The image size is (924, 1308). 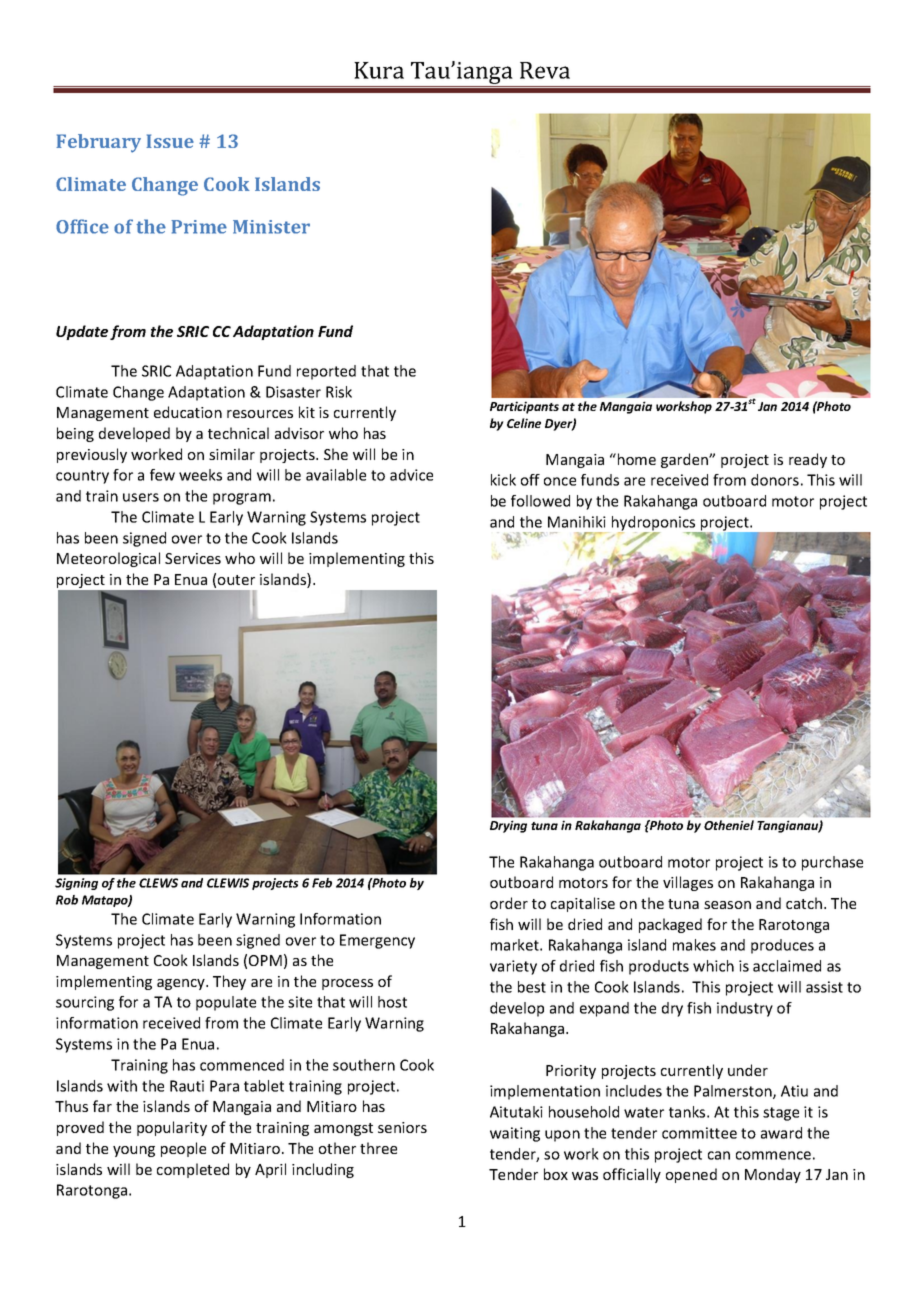 What do you see at coordinates (182, 984) in the screenshot?
I see `agency` at bounding box center [182, 984].
